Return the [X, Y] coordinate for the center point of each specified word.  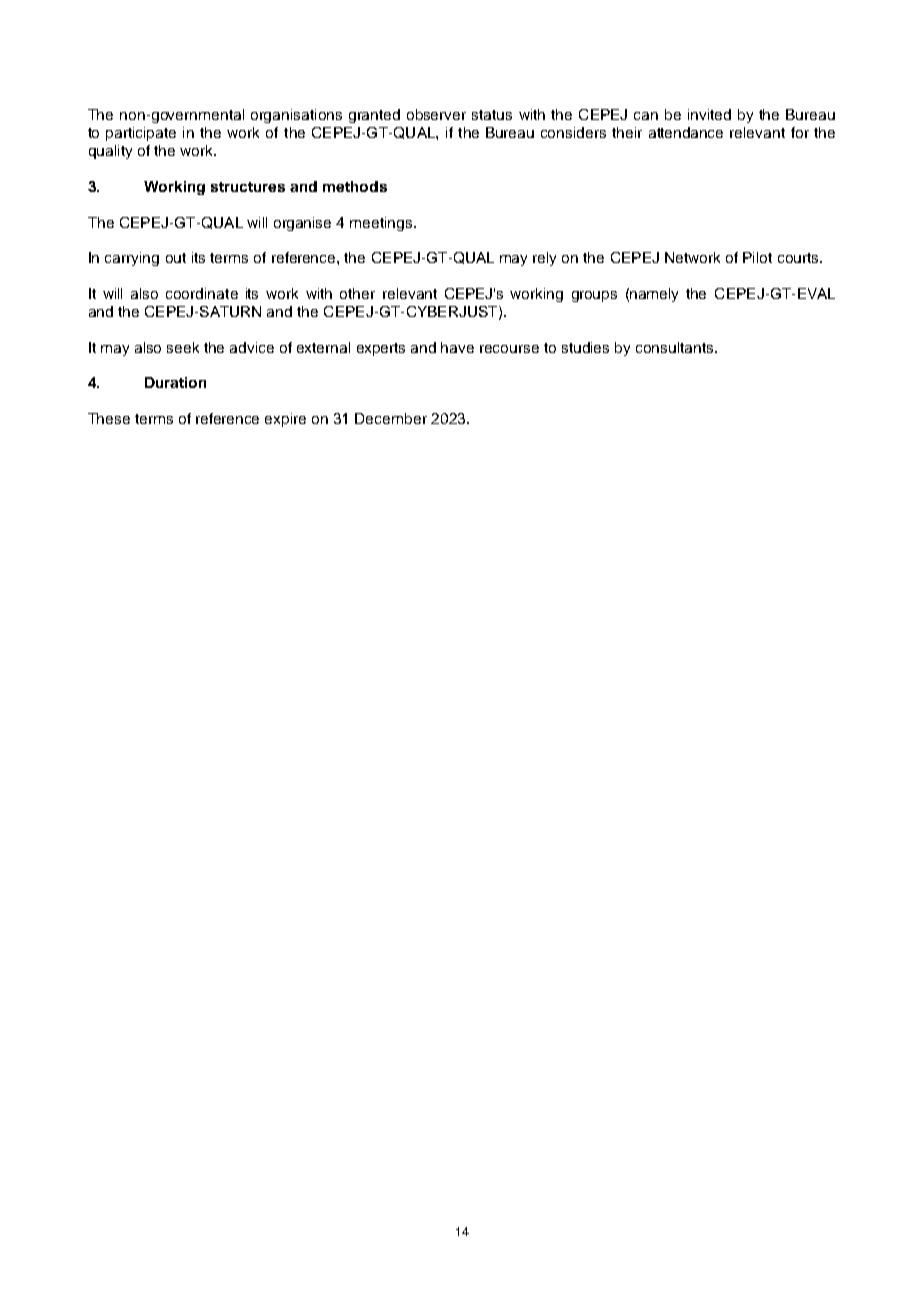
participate [141, 134]
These [109, 418]
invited [709, 114]
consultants [676, 347]
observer [436, 114]
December [391, 418]
